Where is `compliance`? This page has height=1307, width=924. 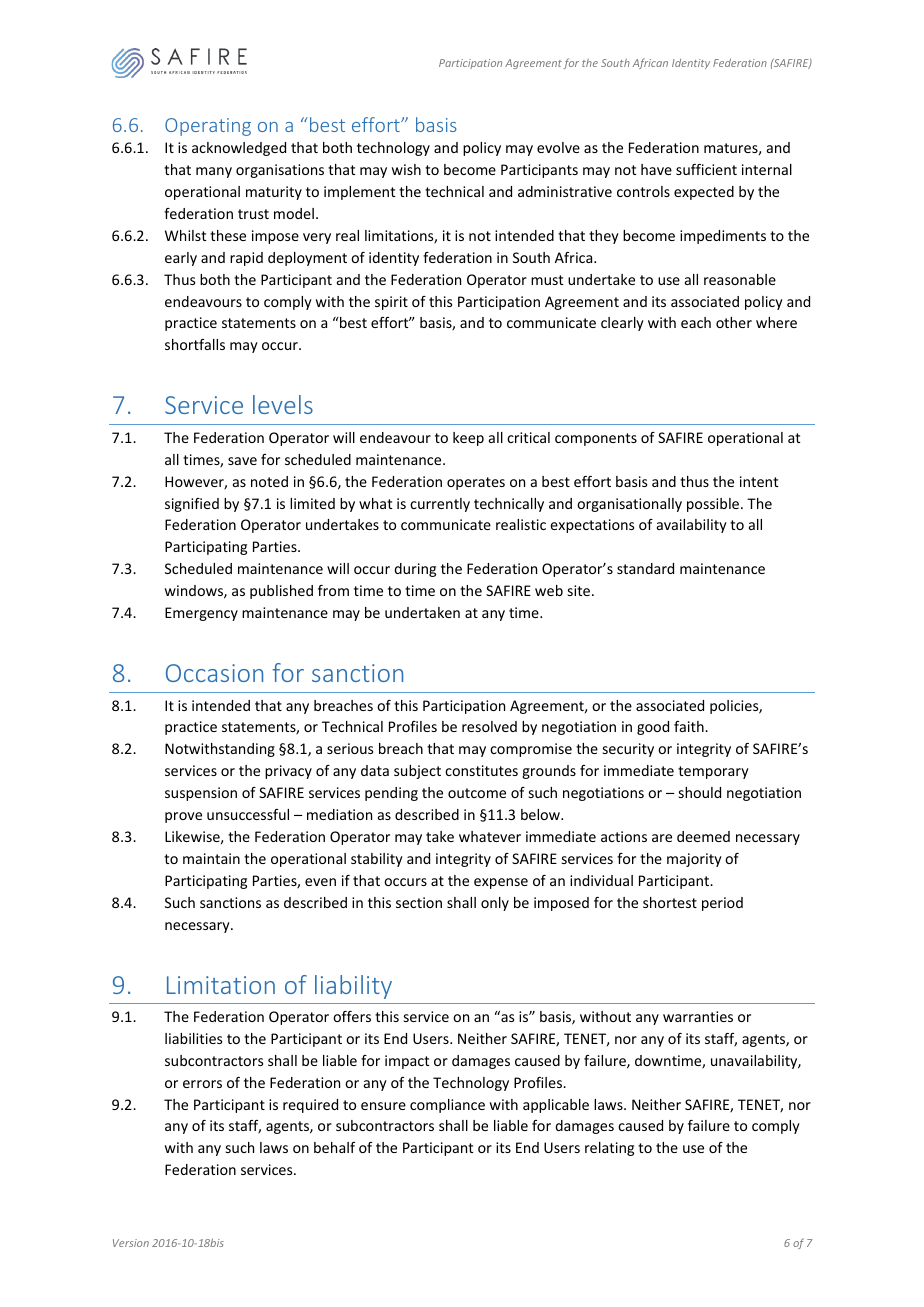
compliance is located at coordinates (447, 1106).
